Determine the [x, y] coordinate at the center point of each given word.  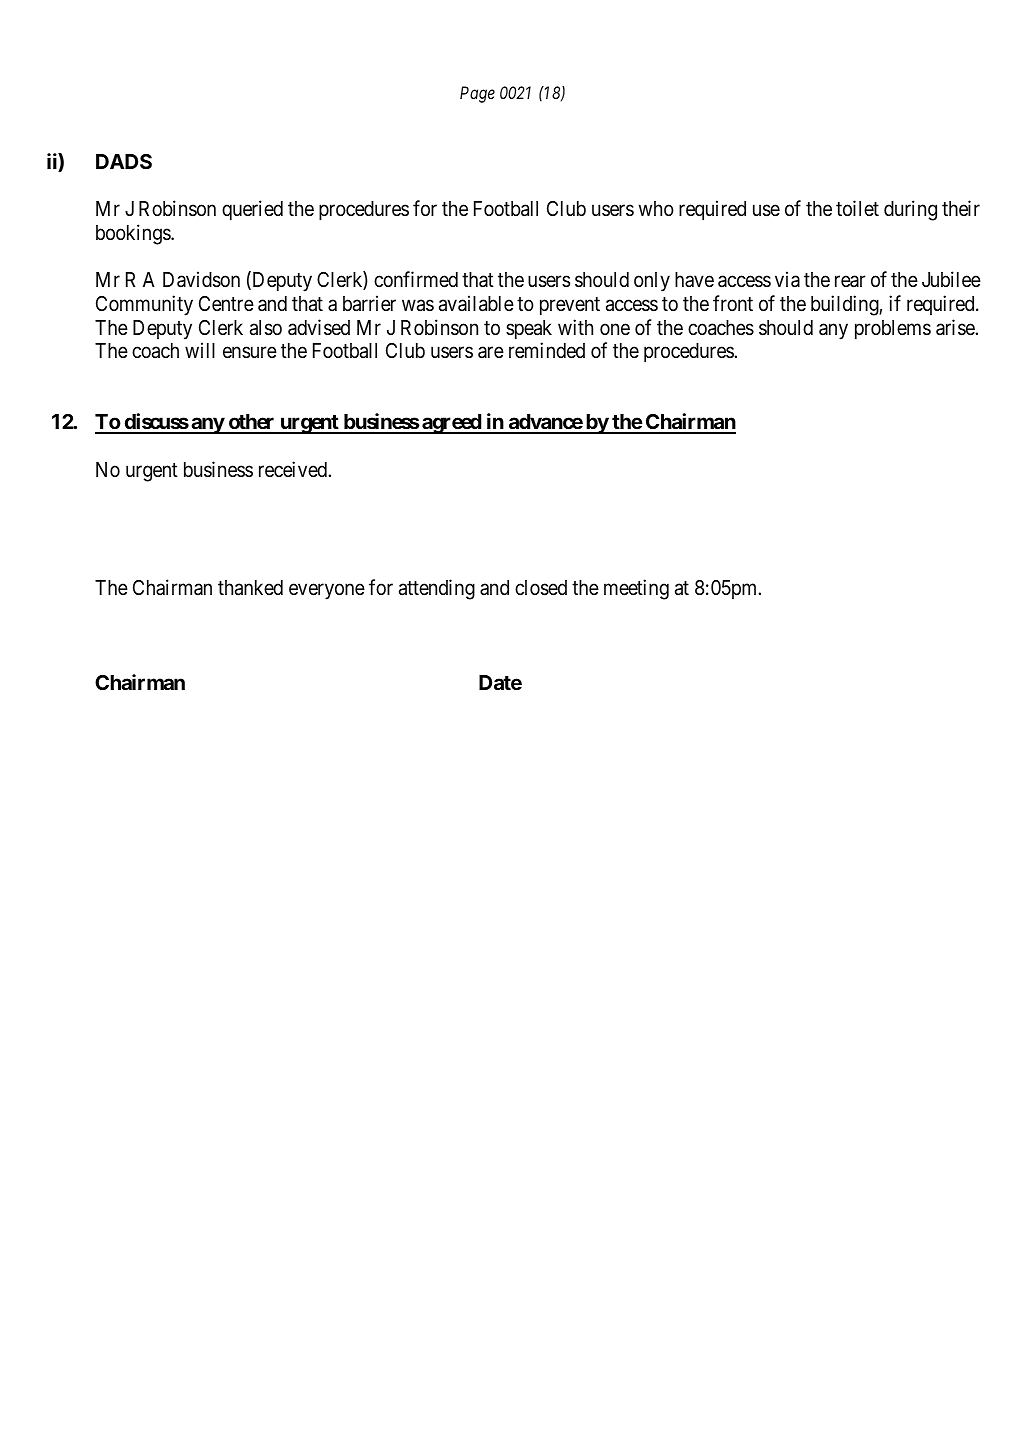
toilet [857, 208]
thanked [250, 588]
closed [541, 588]
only [652, 282]
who [656, 208]
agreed [451, 424]
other [251, 423]
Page [477, 94]
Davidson [201, 279]
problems [893, 330]
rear [850, 282]
